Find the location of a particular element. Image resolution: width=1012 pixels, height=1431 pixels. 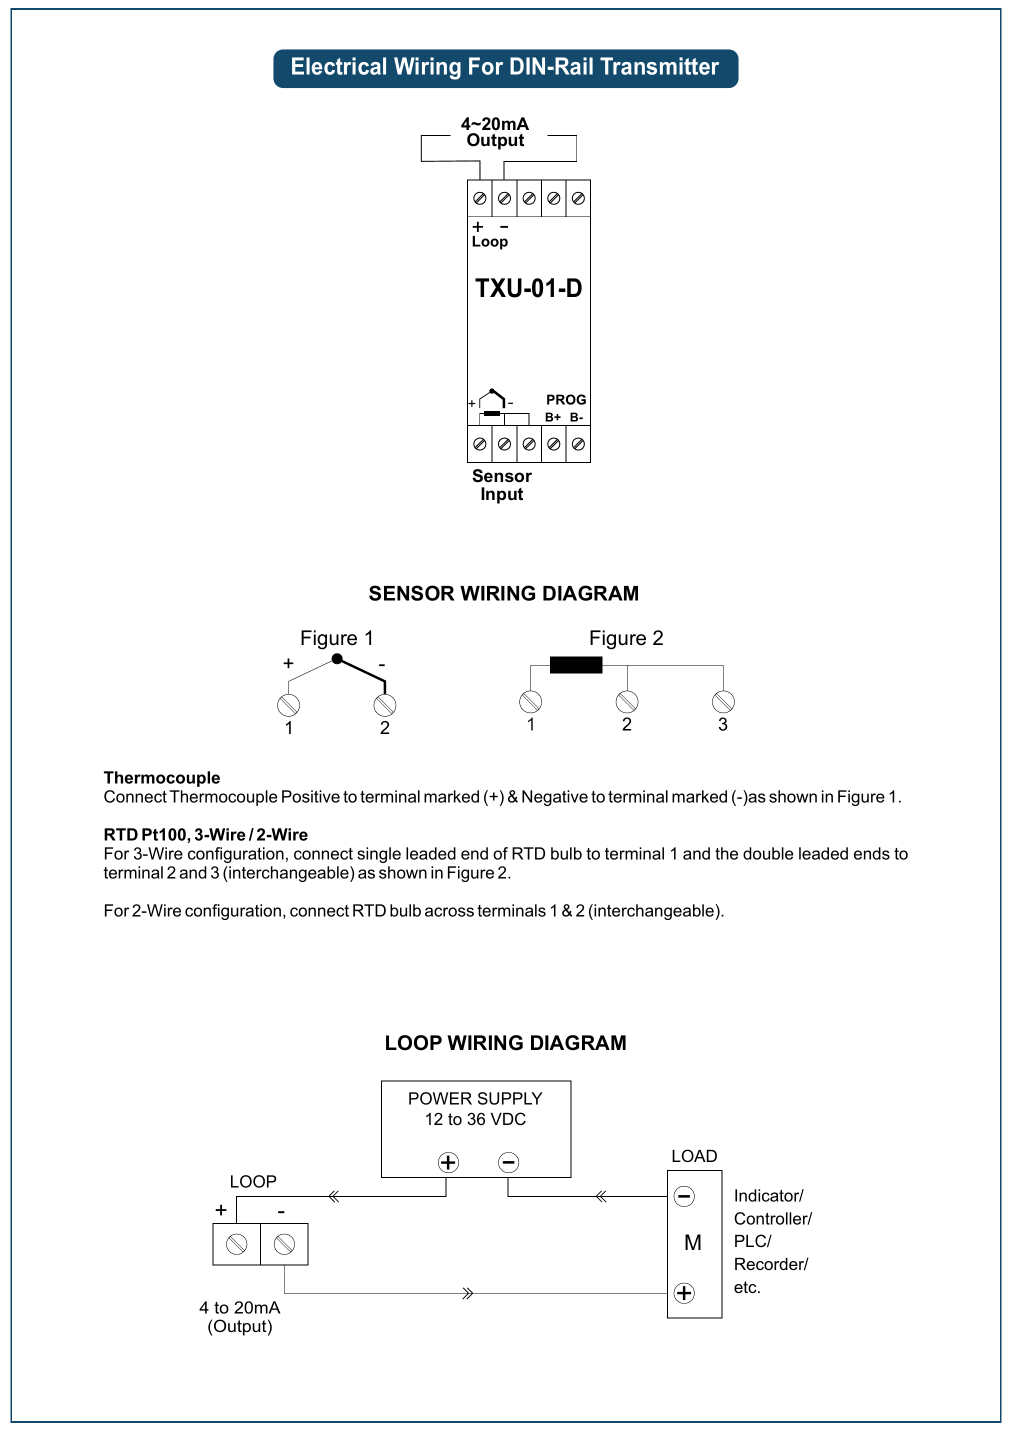

double is located at coordinates (768, 853).
